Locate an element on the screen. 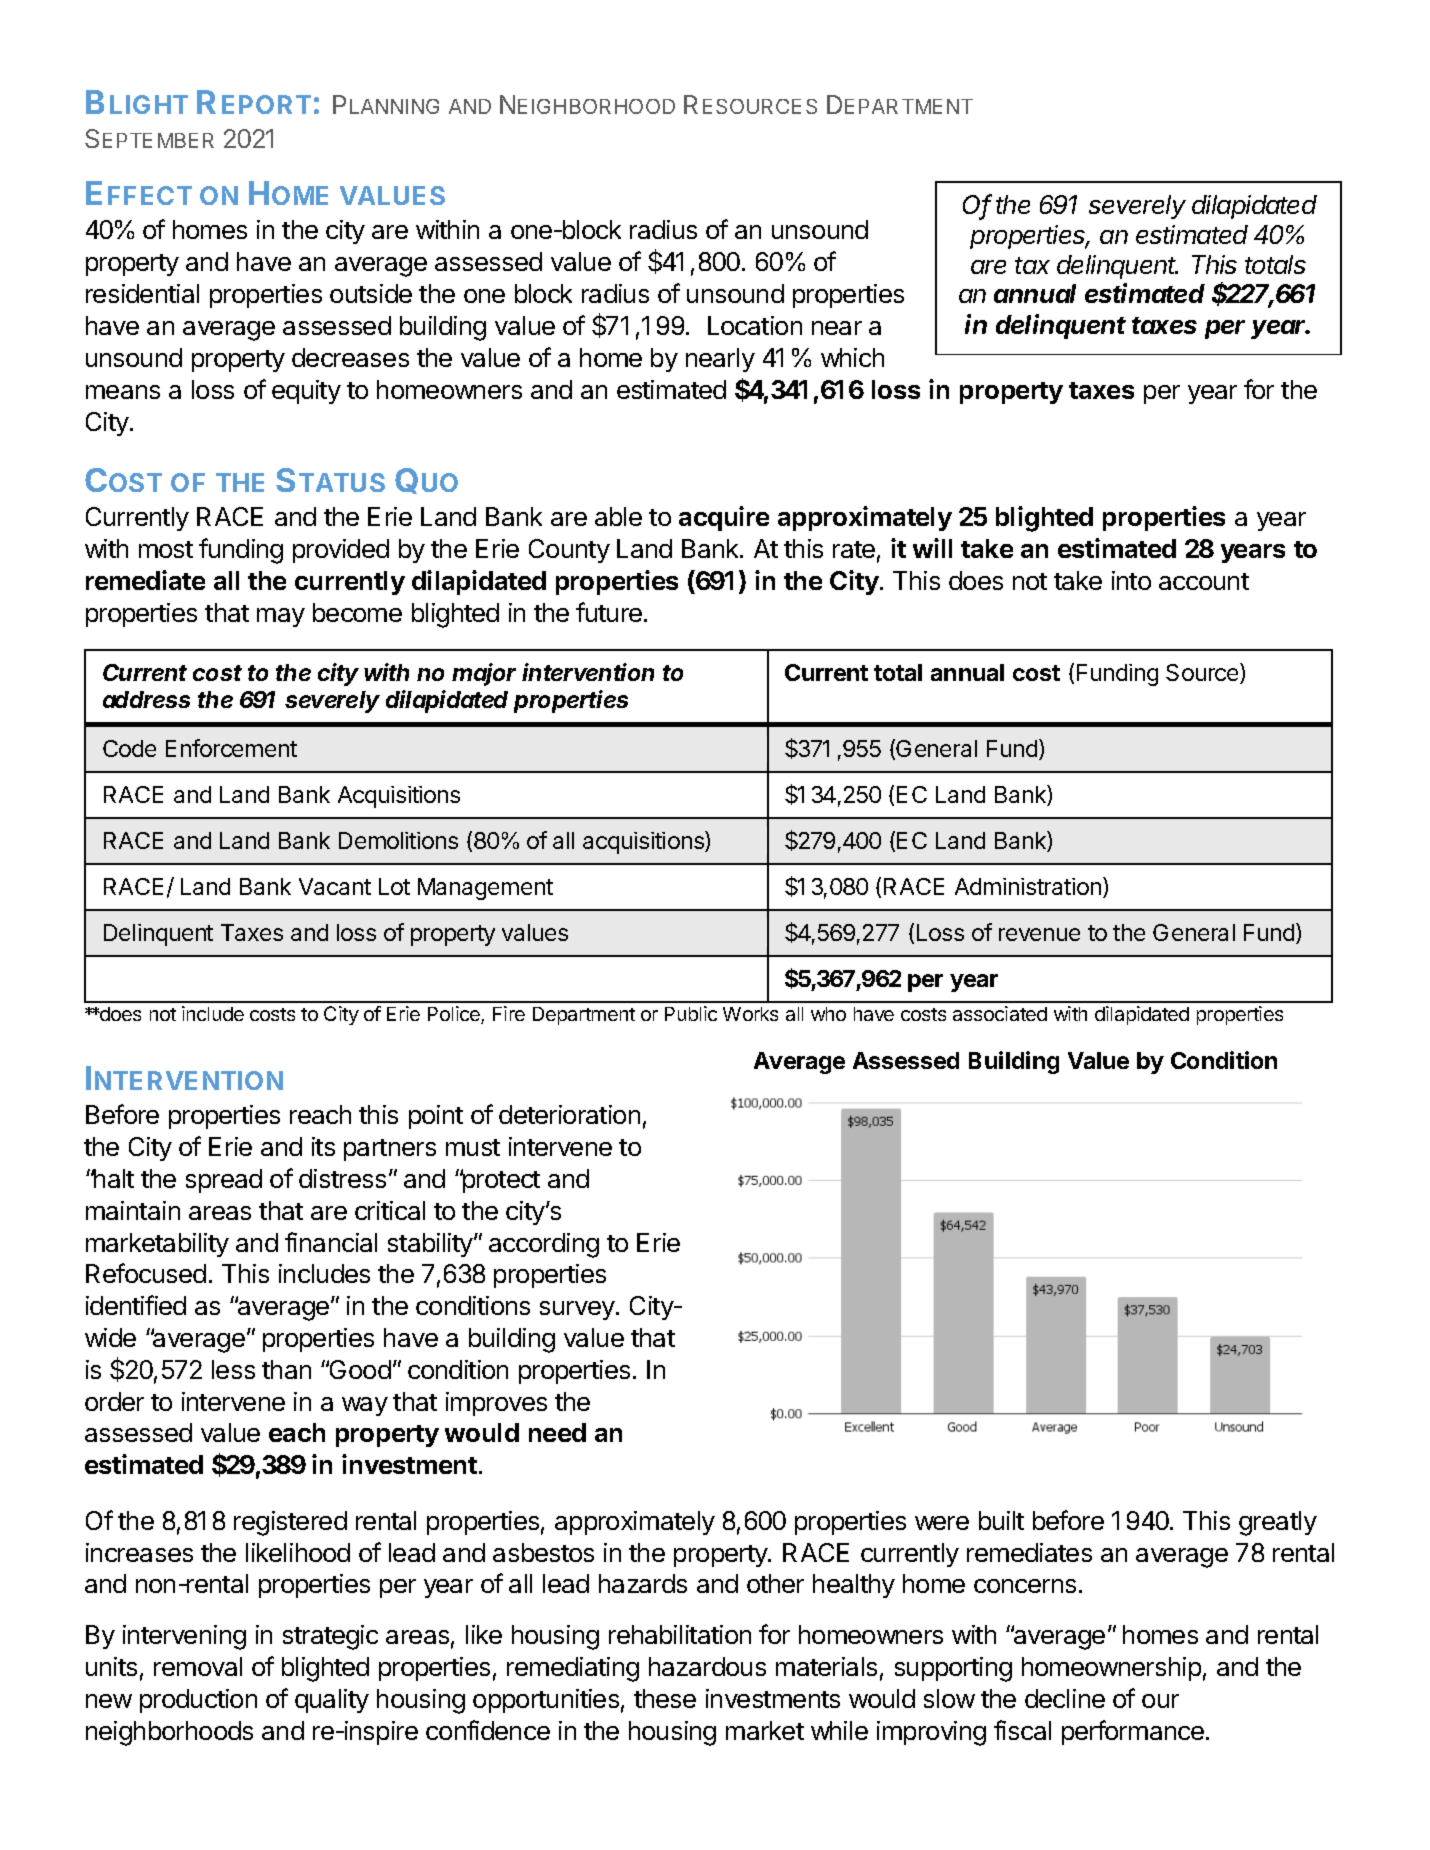 This screenshot has height=1850, width=1430. may is located at coordinates (281, 617).
